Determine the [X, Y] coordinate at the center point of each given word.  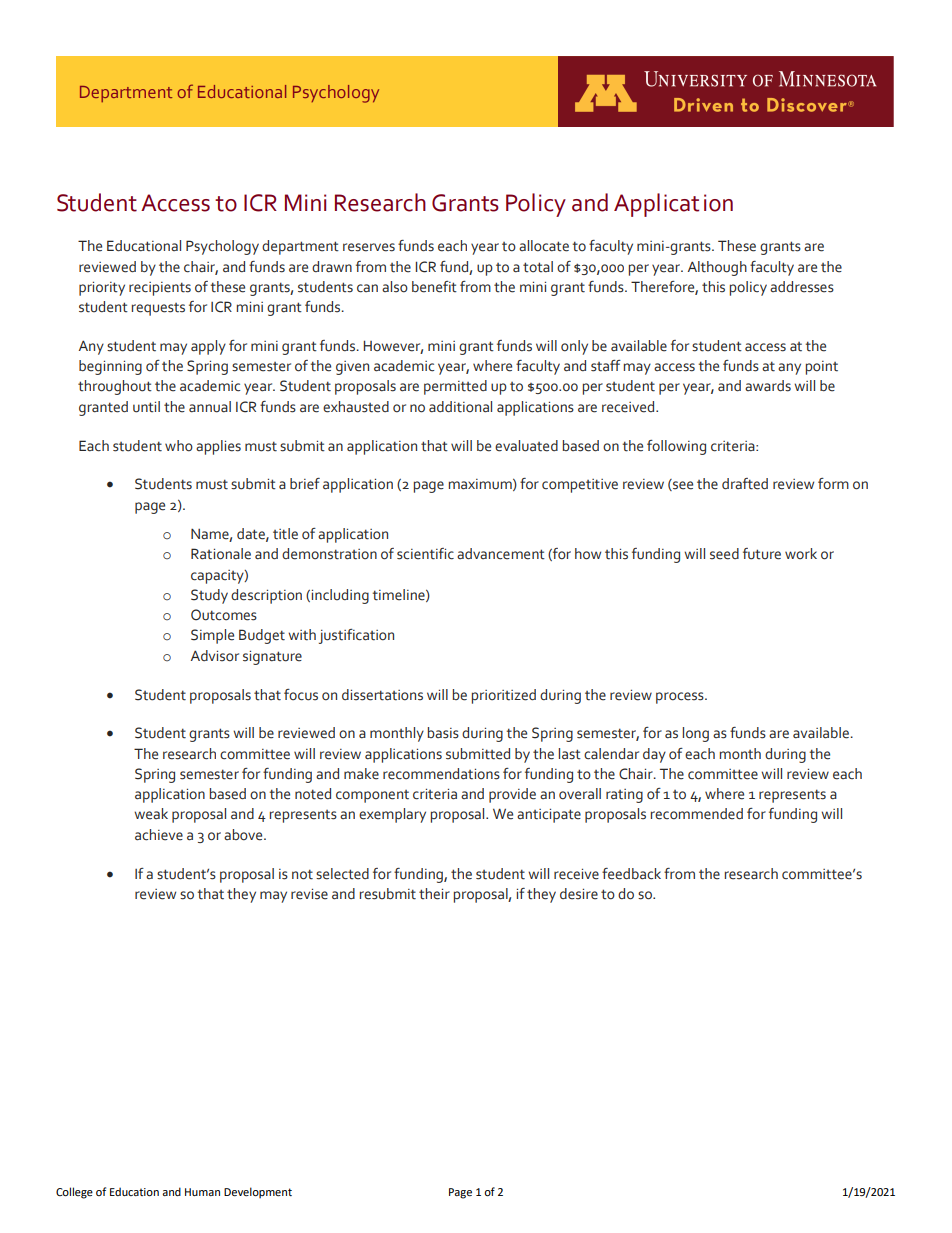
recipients [160, 289]
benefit [434, 287]
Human [202, 1192]
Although [717, 268]
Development [258, 1193]
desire [579, 894]
